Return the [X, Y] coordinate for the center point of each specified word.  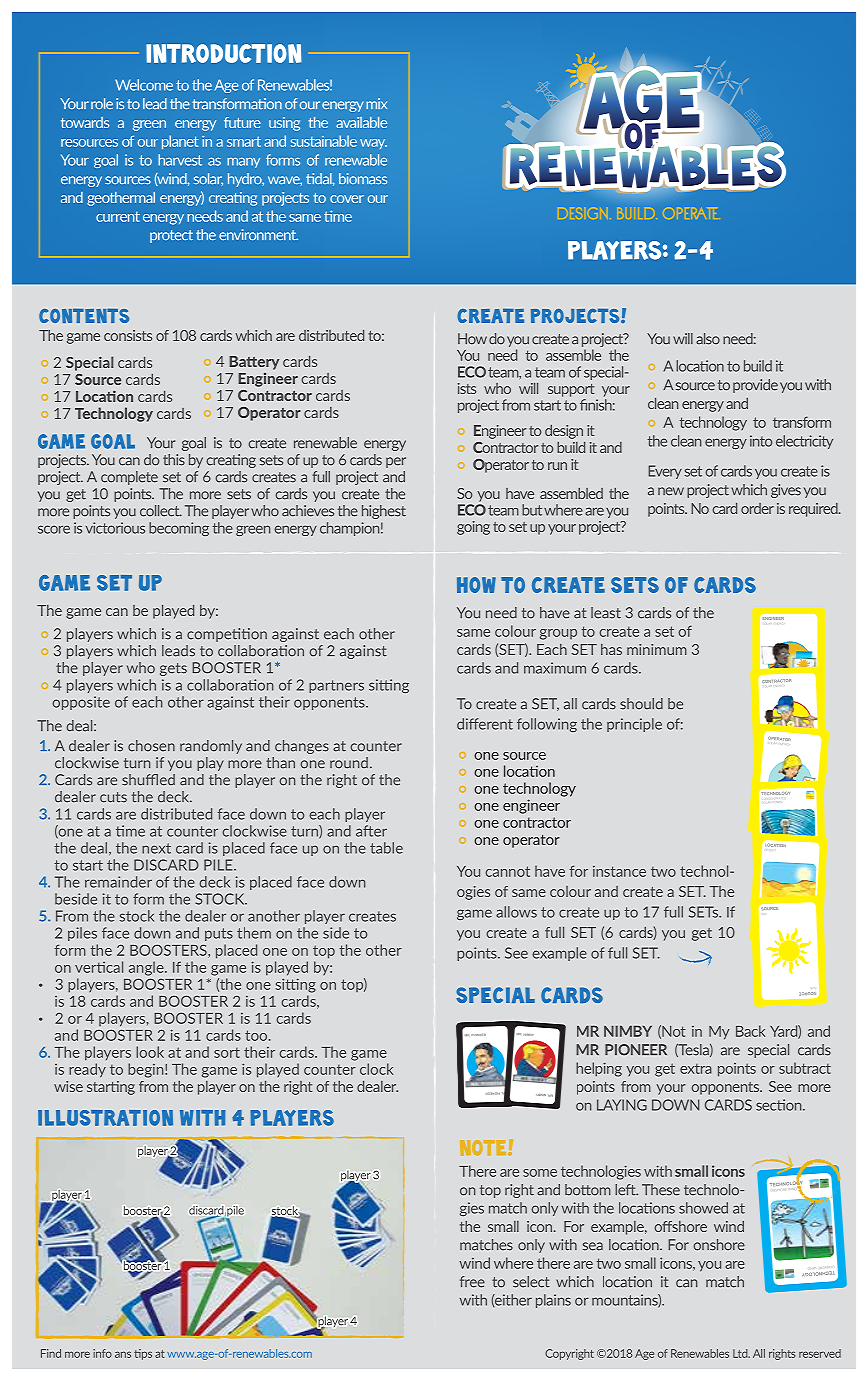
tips [143, 1354]
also [708, 339]
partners [336, 686]
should [641, 704]
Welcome [144, 85]
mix [376, 103]
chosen [151, 746]
